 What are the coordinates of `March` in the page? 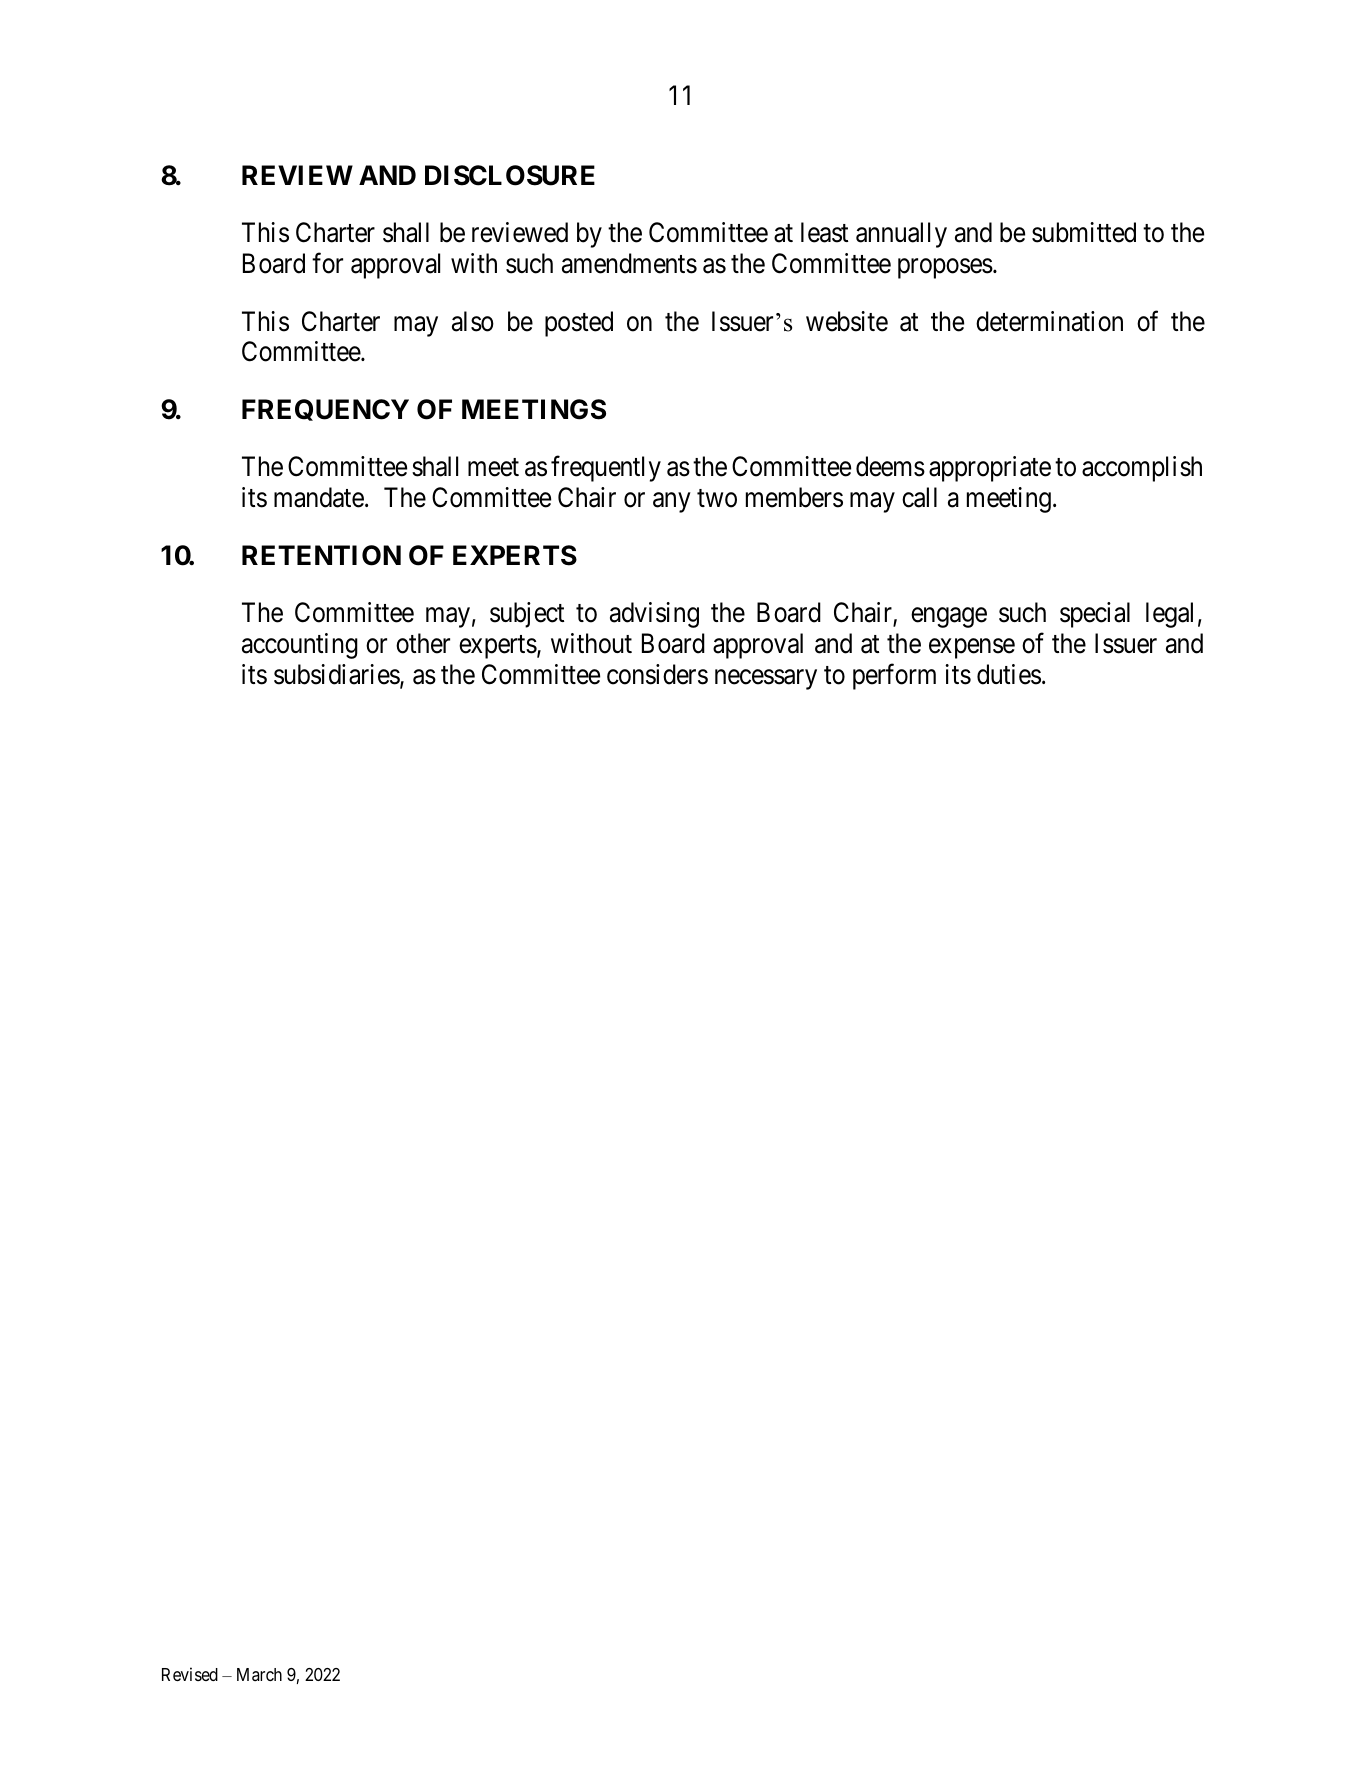 It's located at (259, 1674).
